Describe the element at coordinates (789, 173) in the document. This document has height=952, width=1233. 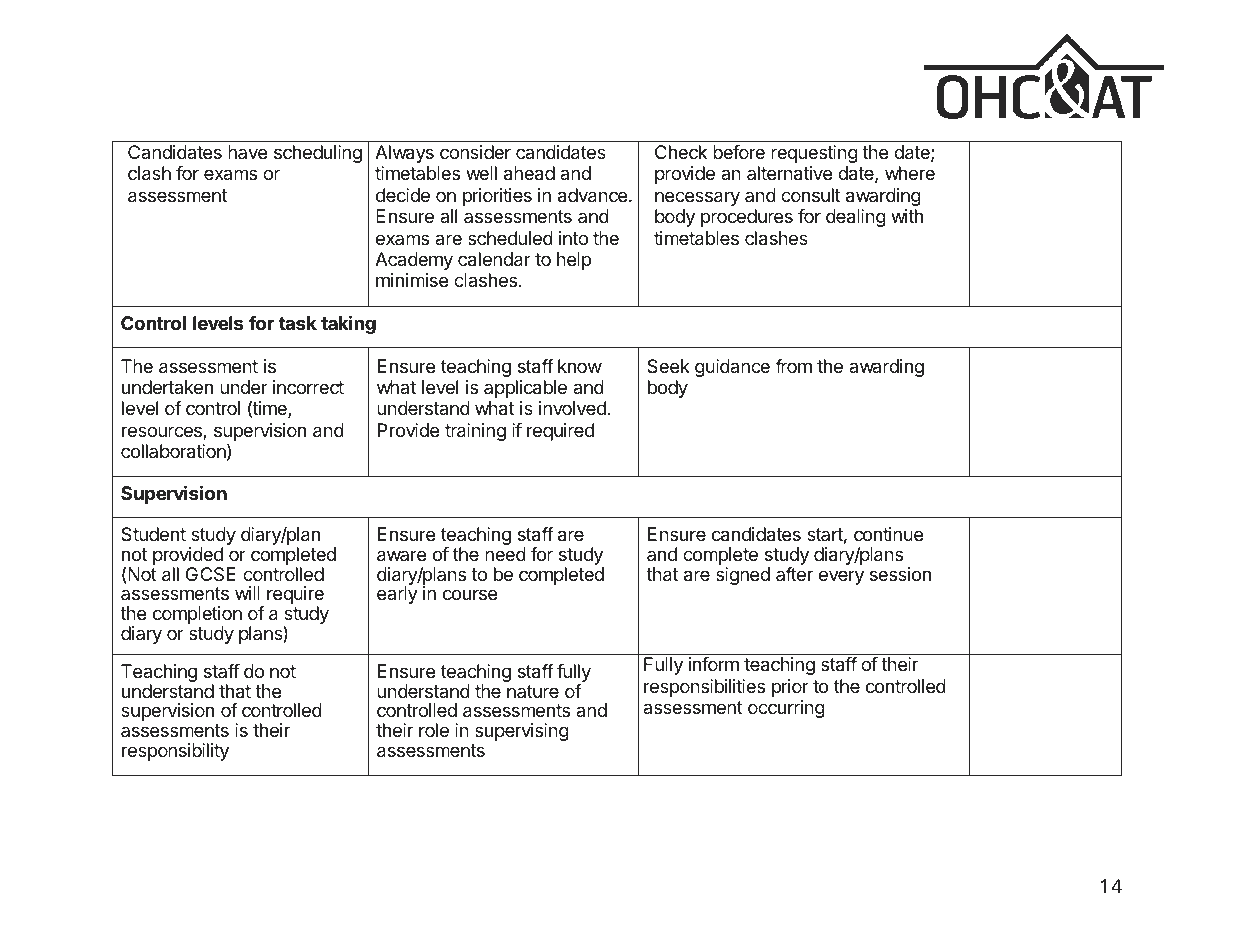
I see `alternative` at that location.
